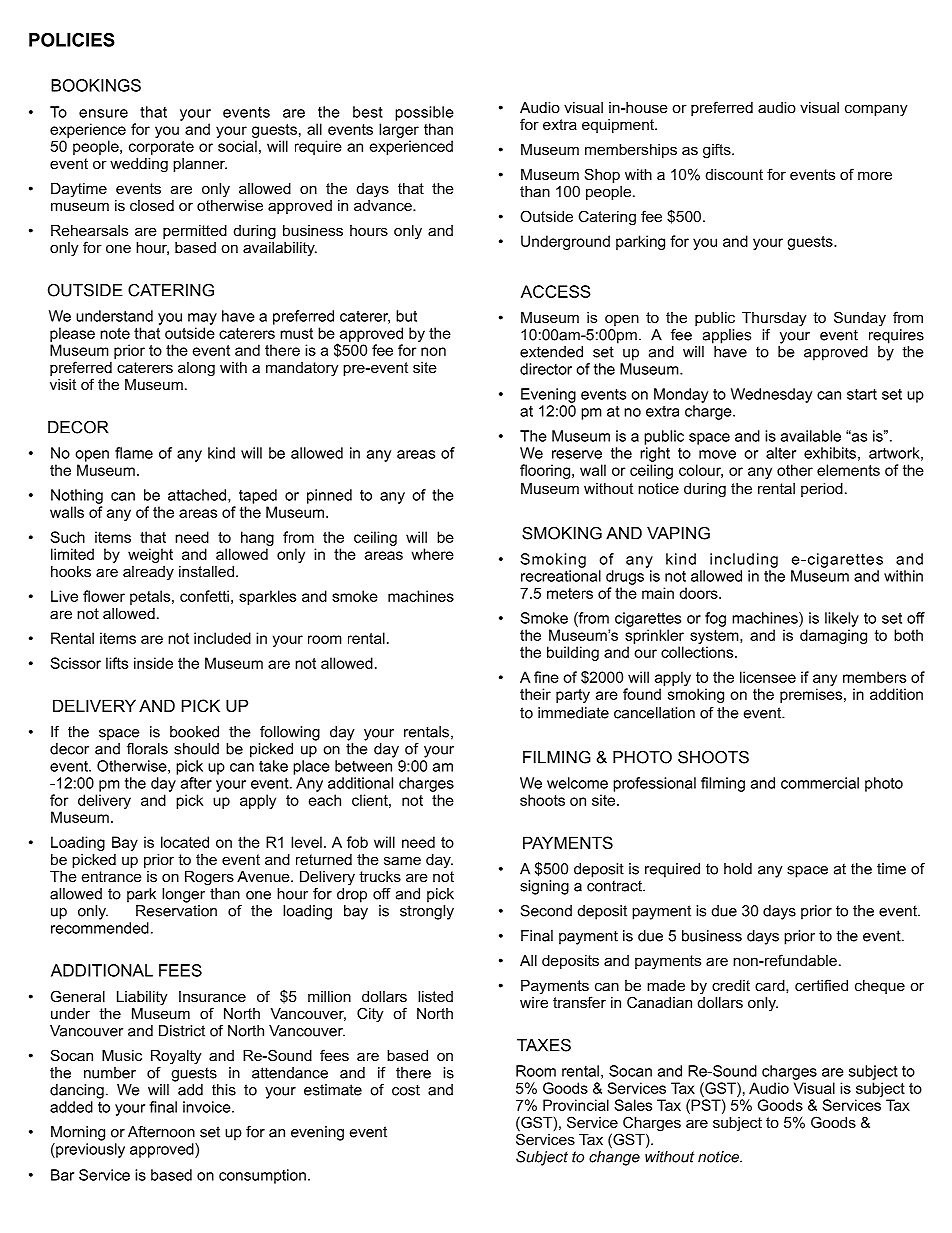 The image size is (952, 1233). Describe the element at coordinates (576, 1105) in the image. I see `Provincial` at that location.
